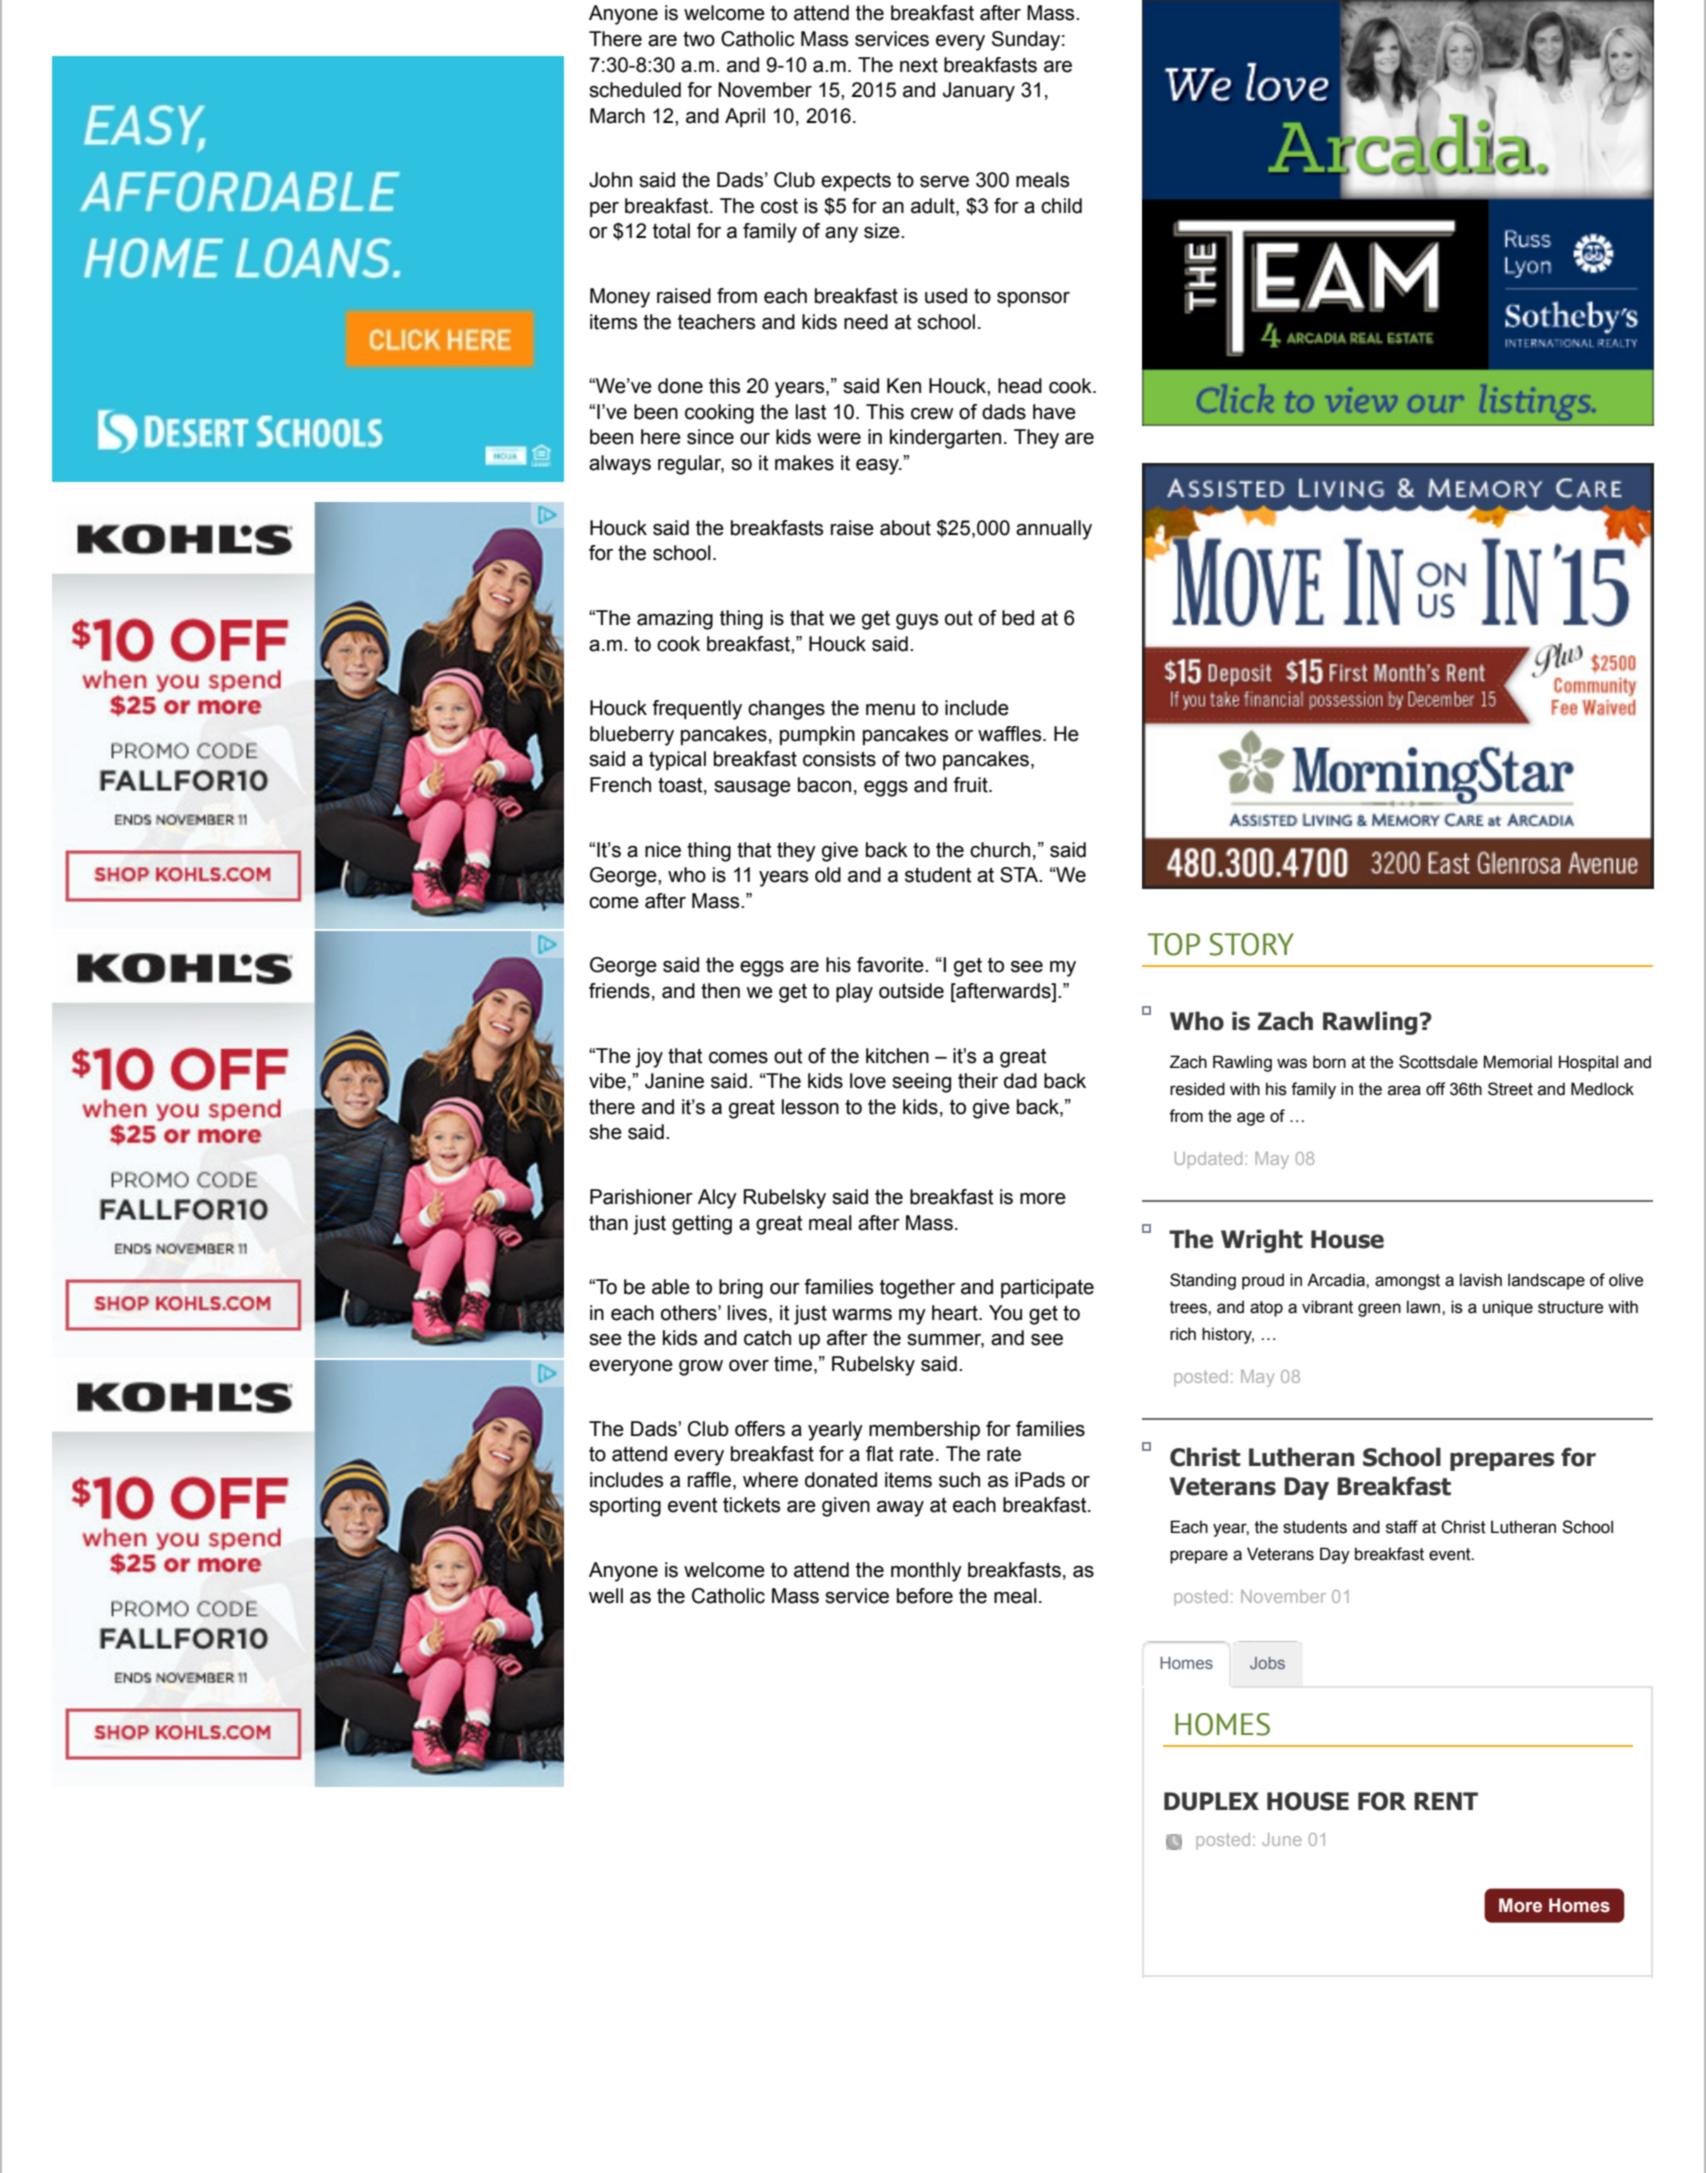 This page has width=1706, height=2173. I want to click on sponsor, so click(1033, 299).
